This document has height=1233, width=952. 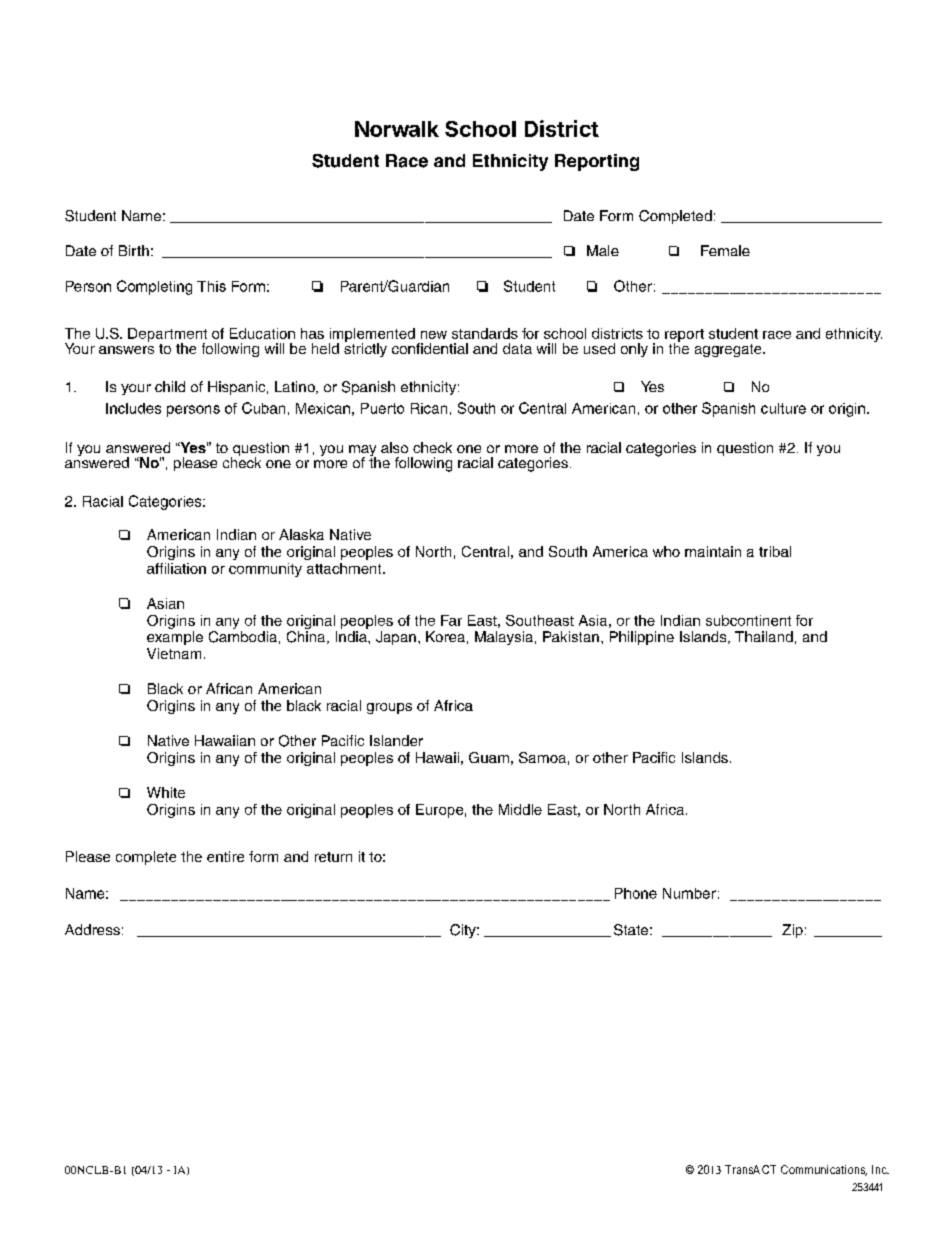 What do you see at coordinates (764, 636) in the document?
I see `Thailand` at bounding box center [764, 636].
